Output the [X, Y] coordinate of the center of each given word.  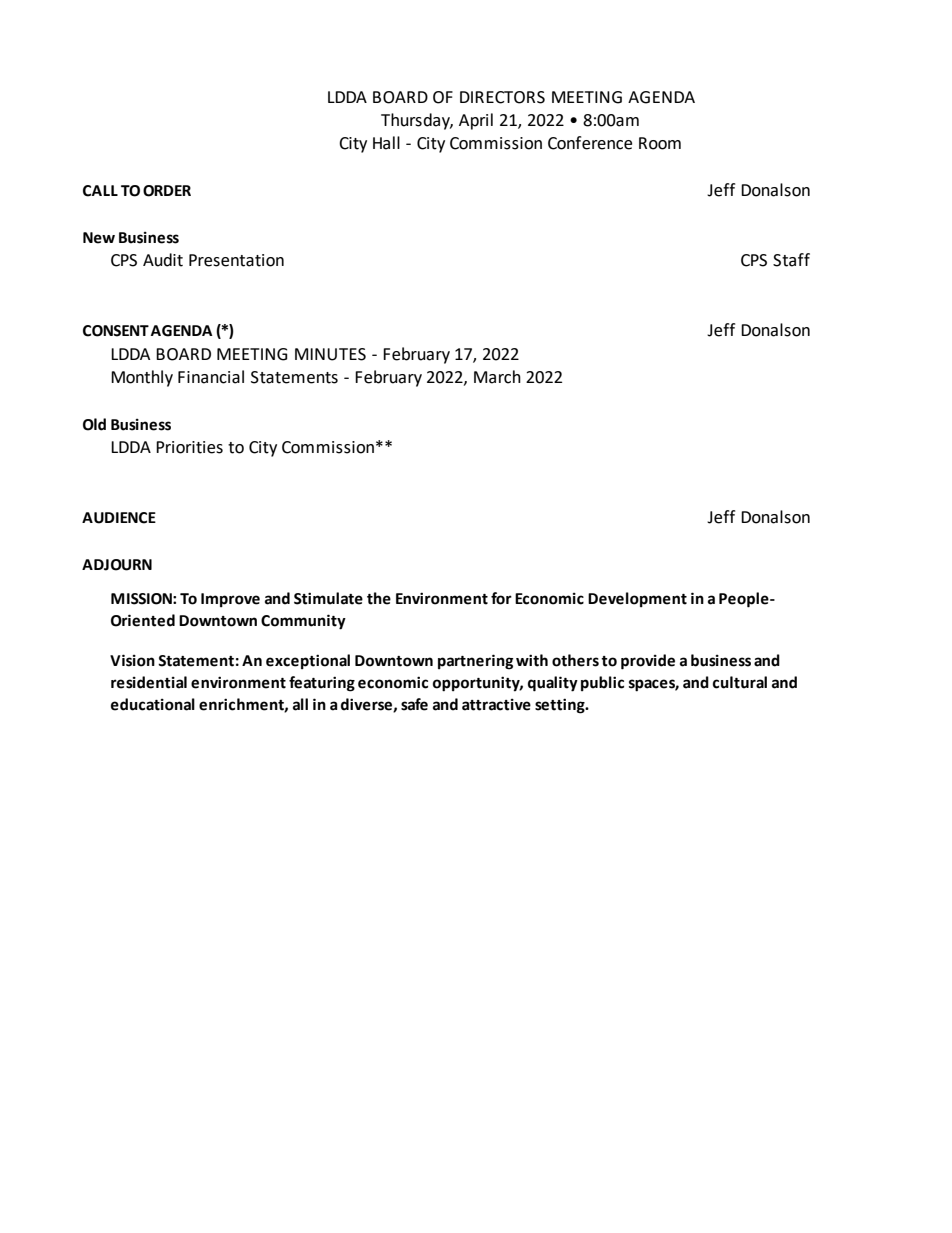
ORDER [167, 191]
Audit [163, 260]
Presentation [236, 260]
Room [660, 143]
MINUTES [330, 354]
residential [149, 682]
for [501, 598]
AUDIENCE [119, 518]
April [476, 121]
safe [414, 704]
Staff [791, 260]
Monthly [142, 378]
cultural [740, 682]
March [497, 377]
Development [637, 599]
